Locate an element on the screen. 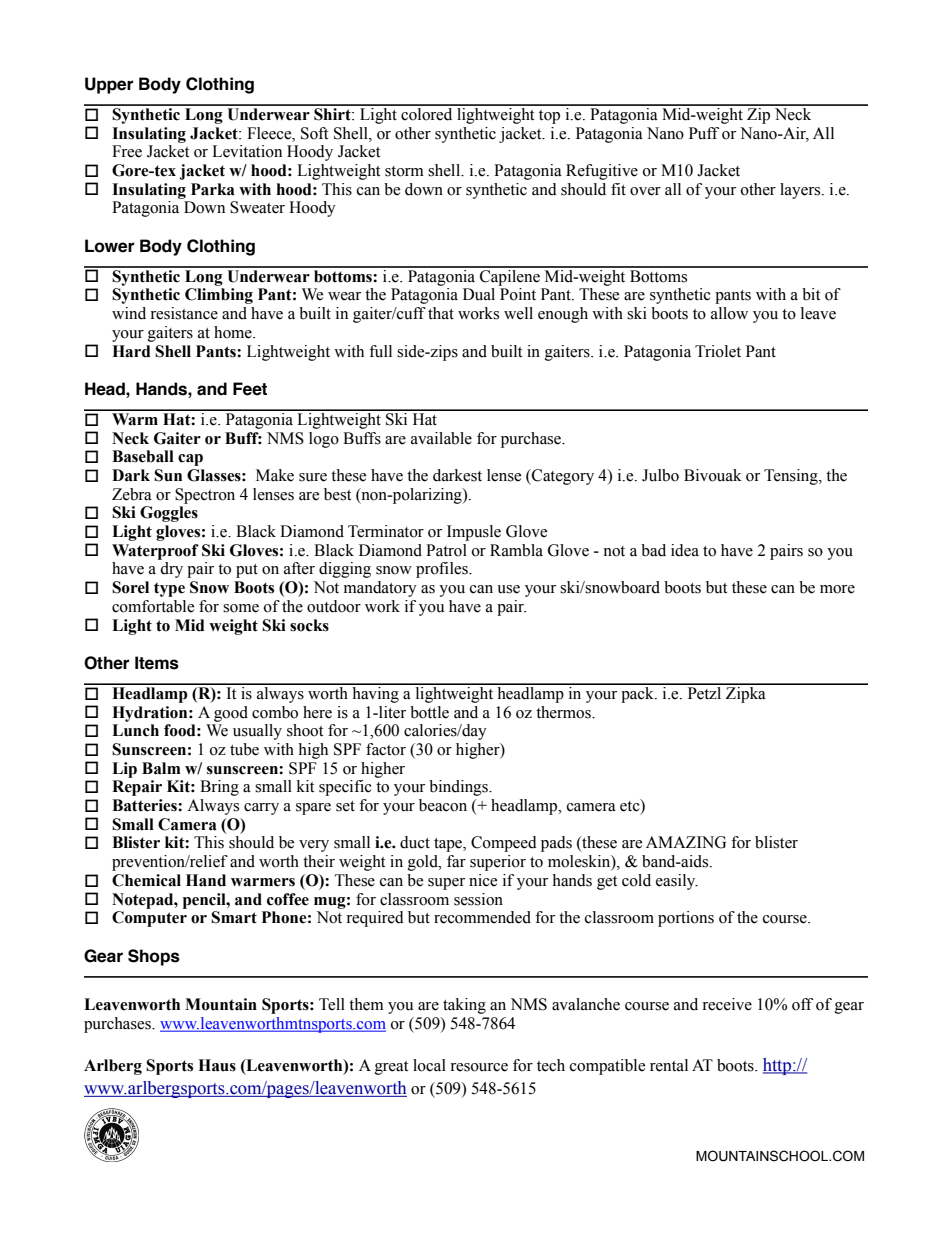 This screenshot has width=952, height=1233. receive is located at coordinates (727, 1004).
